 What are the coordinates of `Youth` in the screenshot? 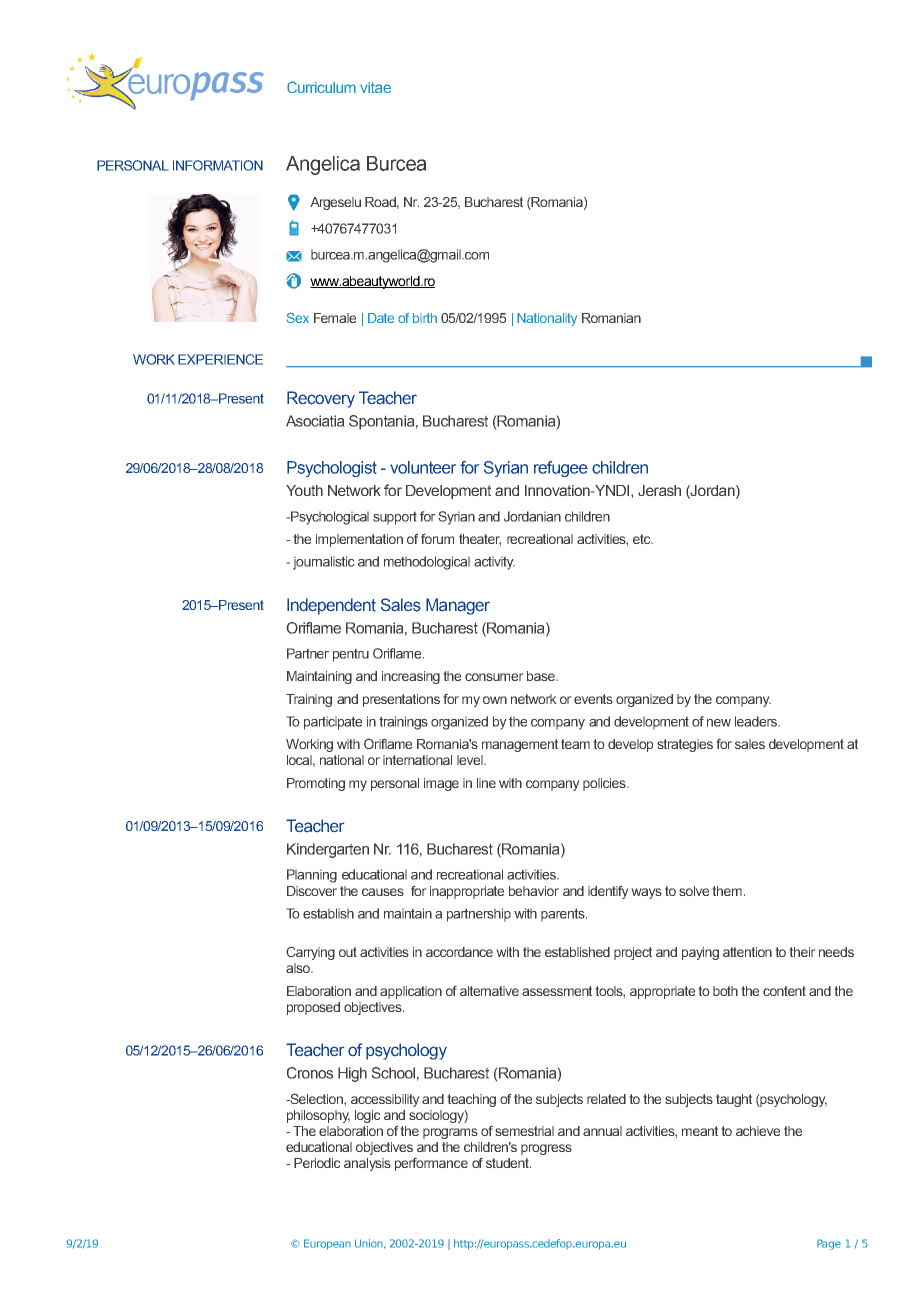 It's located at (304, 490).
